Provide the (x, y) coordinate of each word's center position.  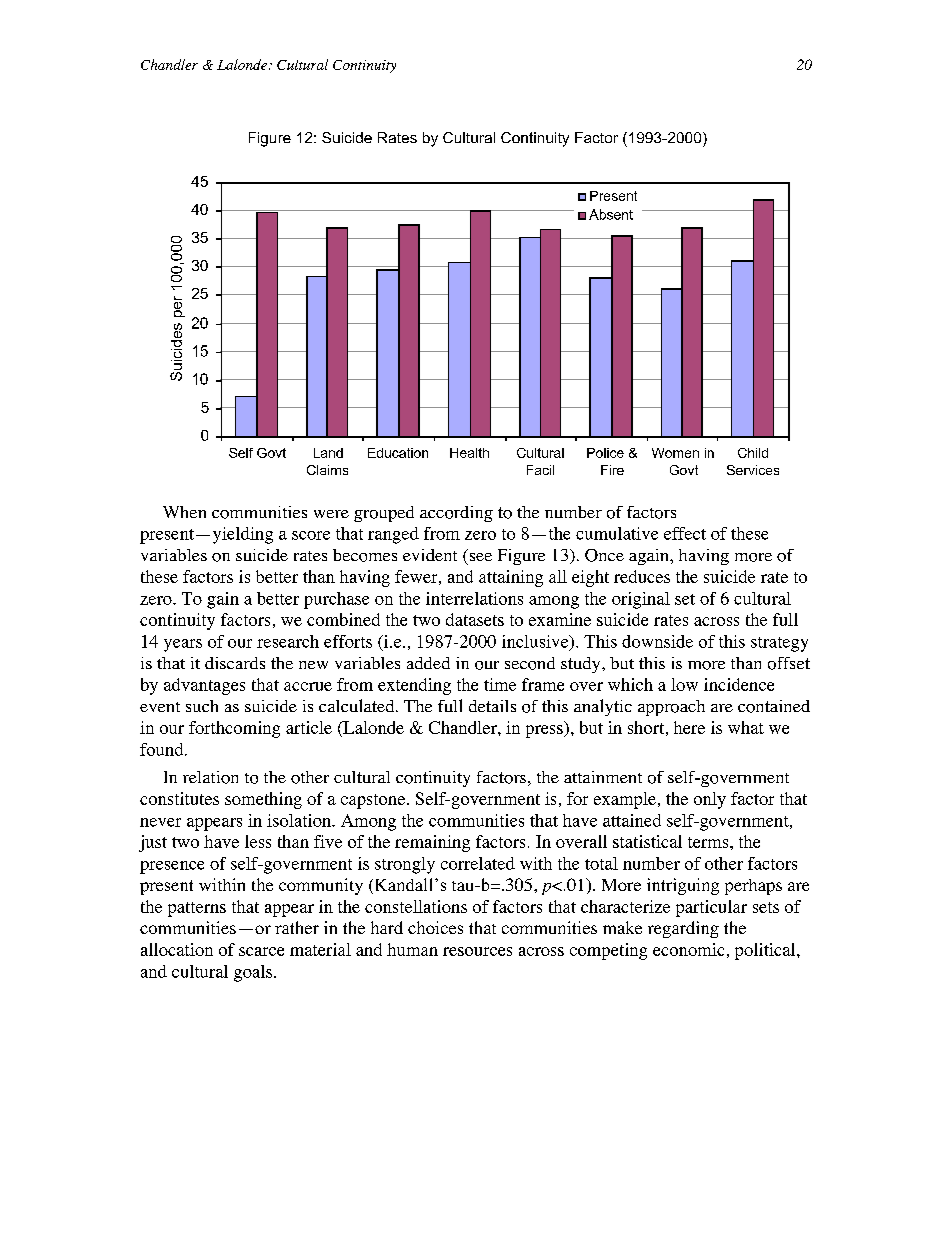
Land (328, 453)
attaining (511, 578)
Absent (611, 214)
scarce (261, 951)
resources (477, 951)
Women (675, 453)
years (183, 645)
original (641, 600)
